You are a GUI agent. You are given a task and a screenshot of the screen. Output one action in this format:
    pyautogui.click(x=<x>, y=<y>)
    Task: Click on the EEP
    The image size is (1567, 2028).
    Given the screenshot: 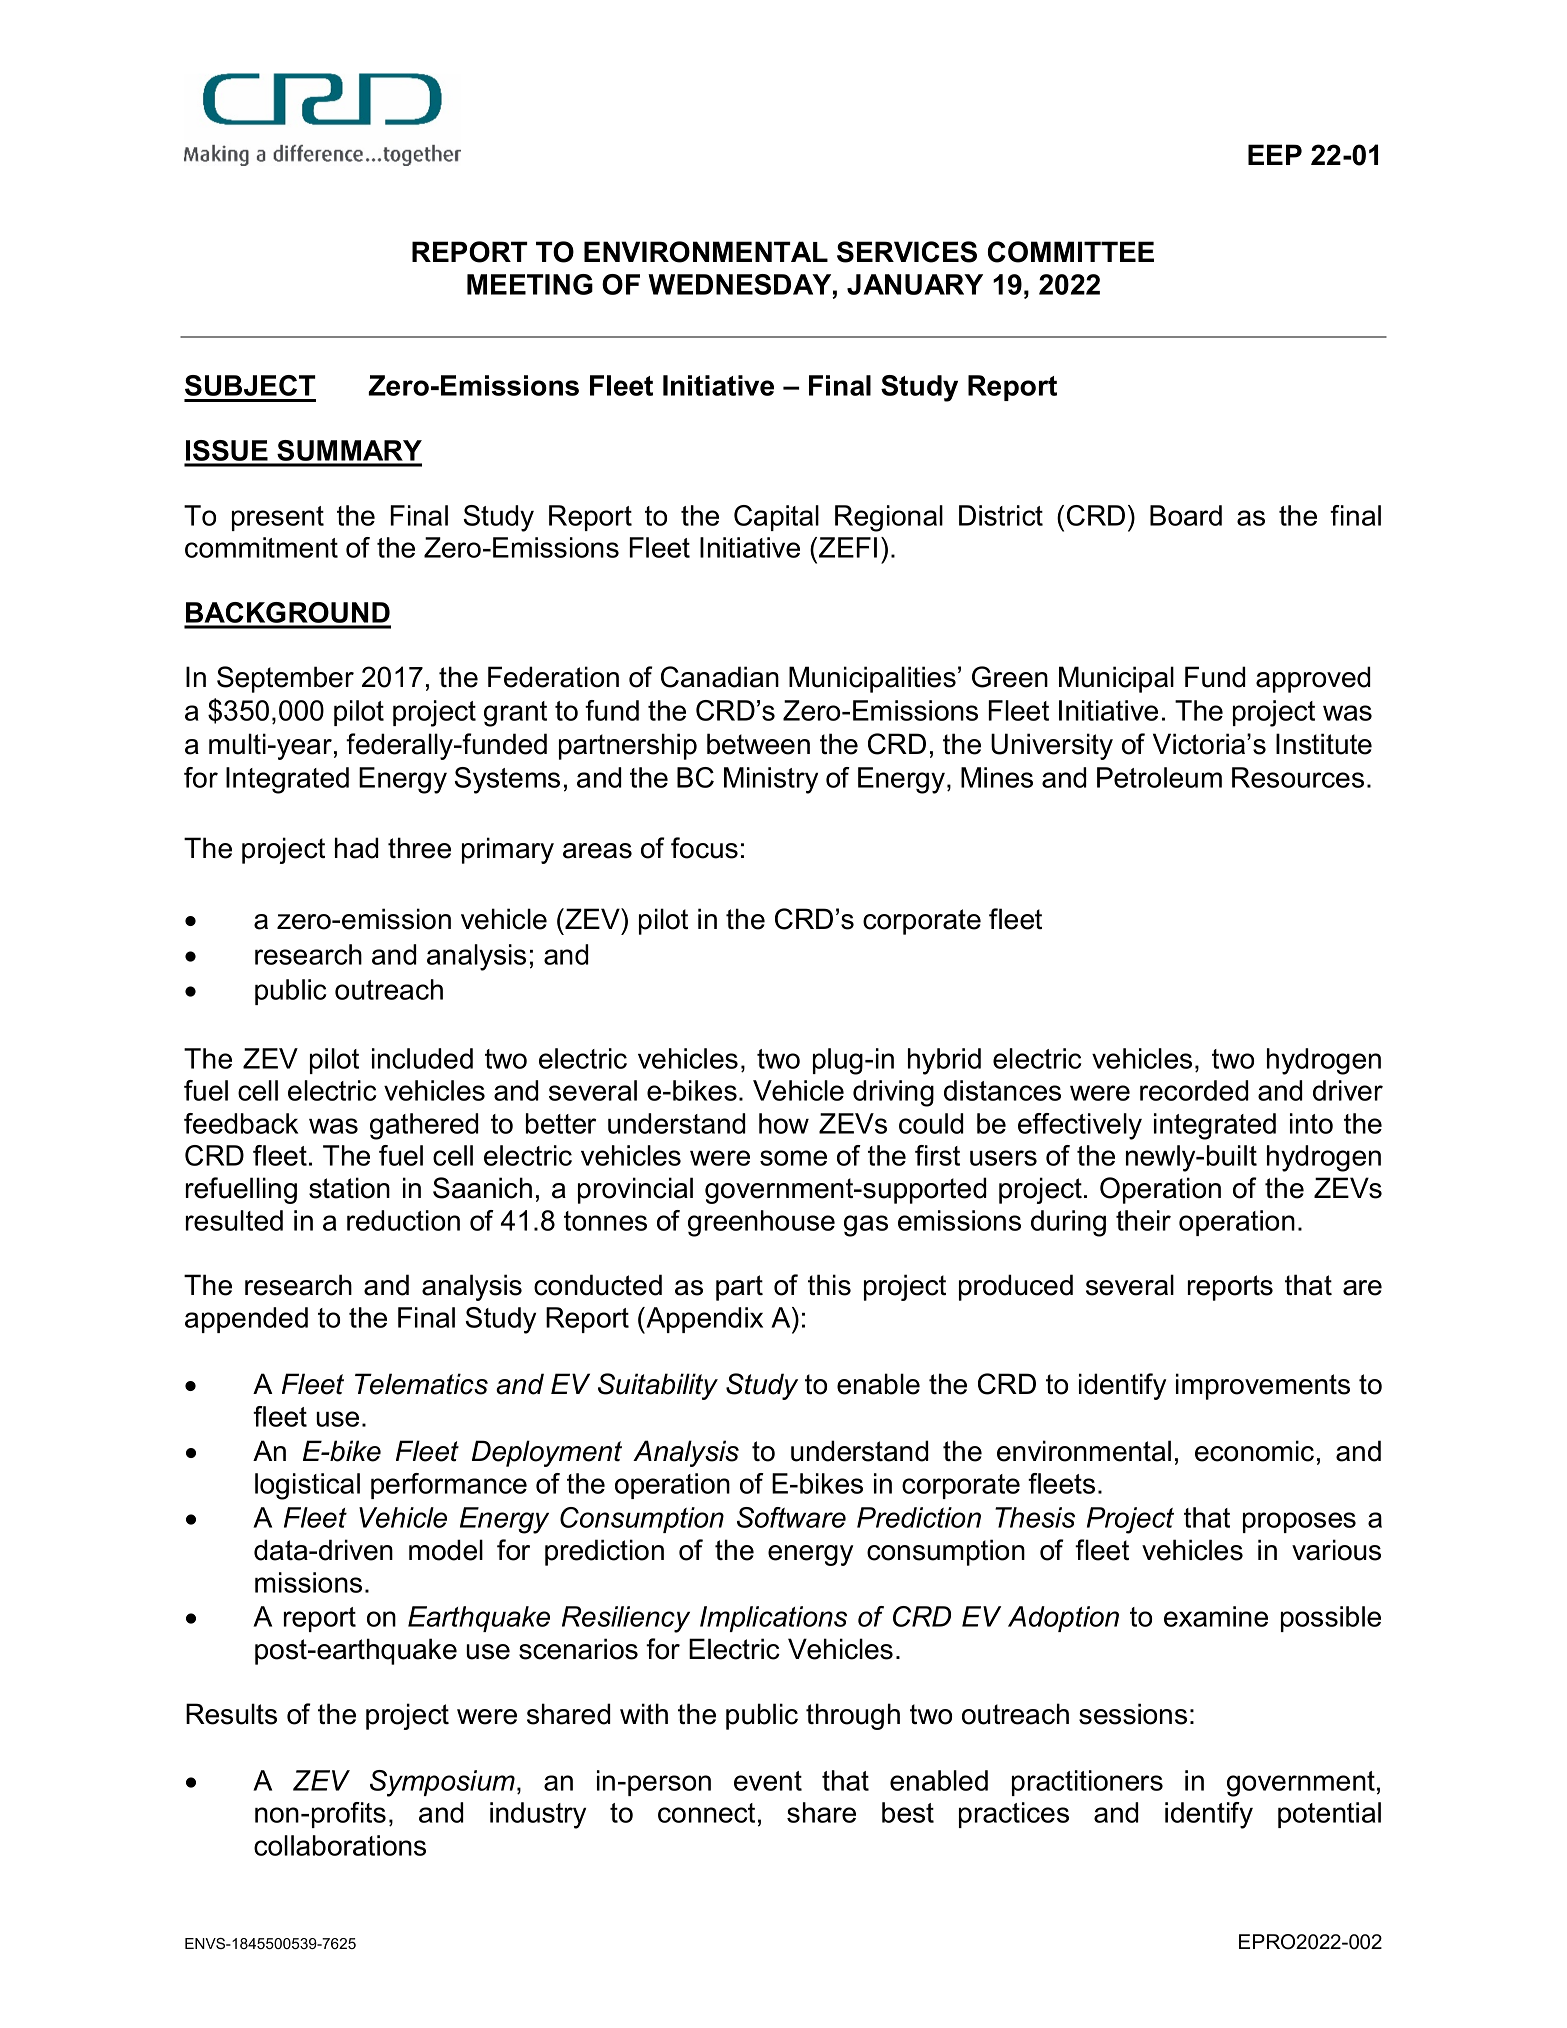 What is the action you would take?
    pyautogui.click(x=1275, y=154)
